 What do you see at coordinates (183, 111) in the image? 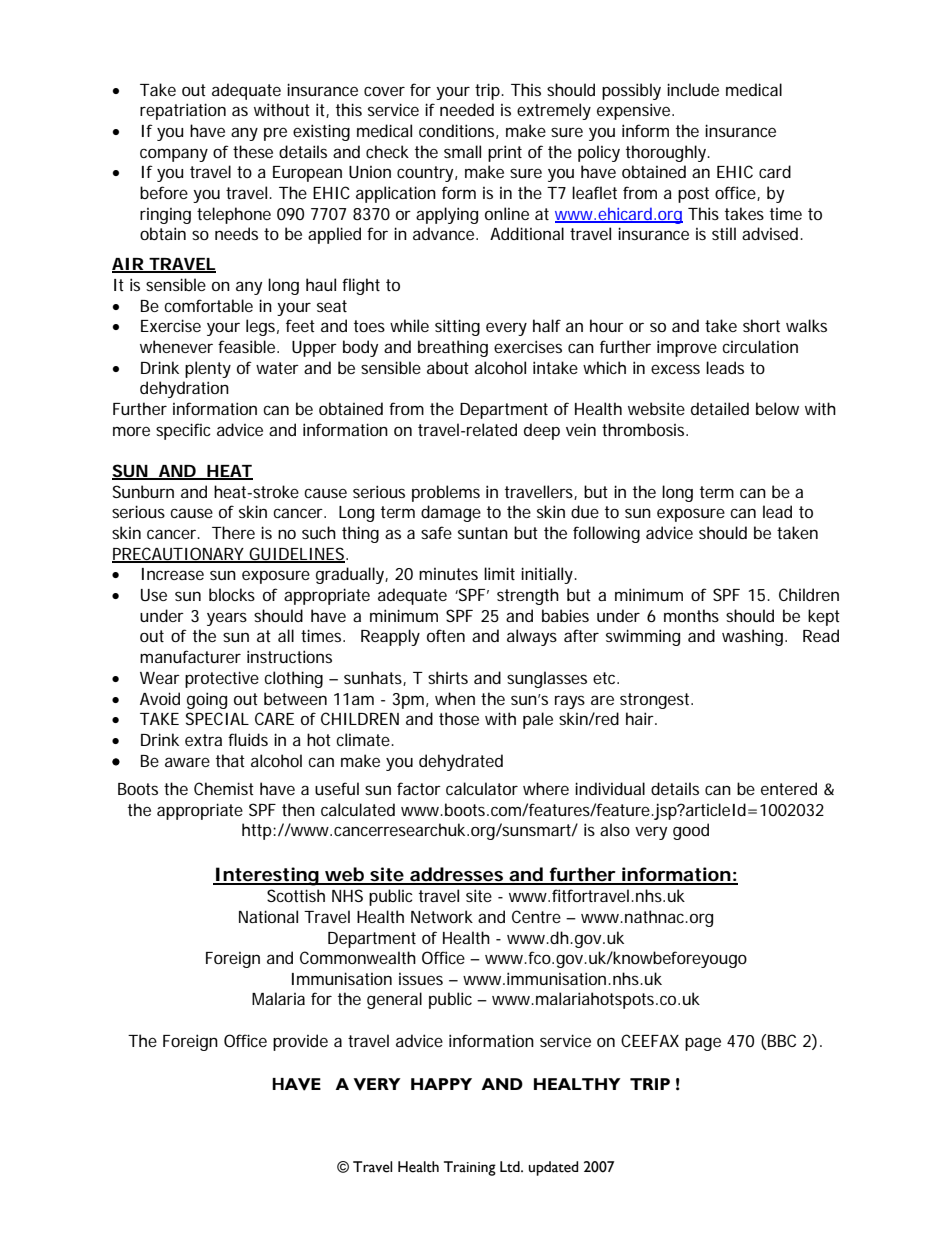
I see `repatriation` at bounding box center [183, 111].
